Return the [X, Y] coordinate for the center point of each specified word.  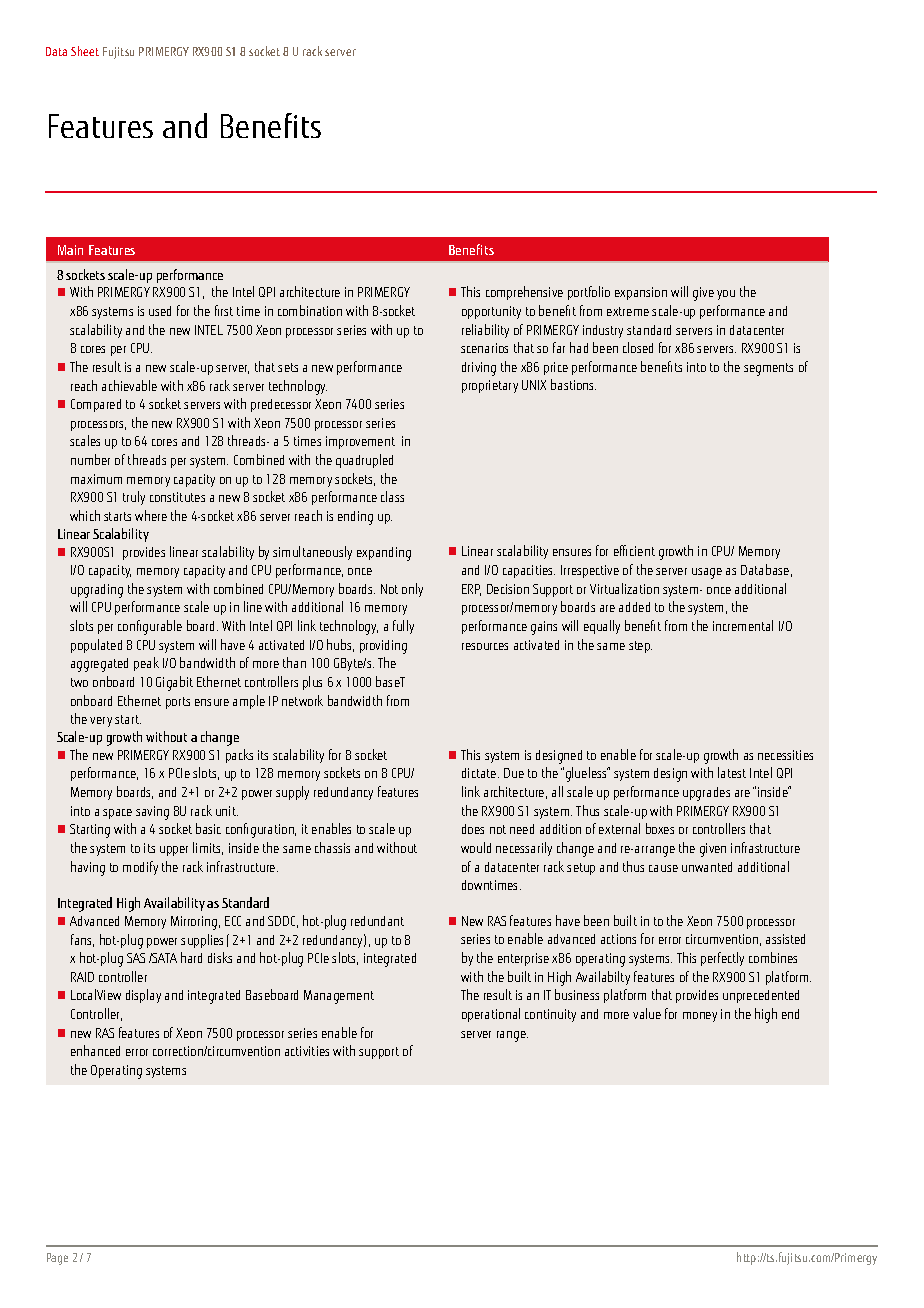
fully [403, 627]
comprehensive [524, 293]
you [726, 295]
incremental [743, 625]
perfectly [722, 959]
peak [146, 664]
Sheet [85, 51]
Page [57, 1259]
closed [638, 347]
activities [307, 1051]
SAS [136, 958]
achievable [129, 385]
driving [479, 369]
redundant [377, 921]
